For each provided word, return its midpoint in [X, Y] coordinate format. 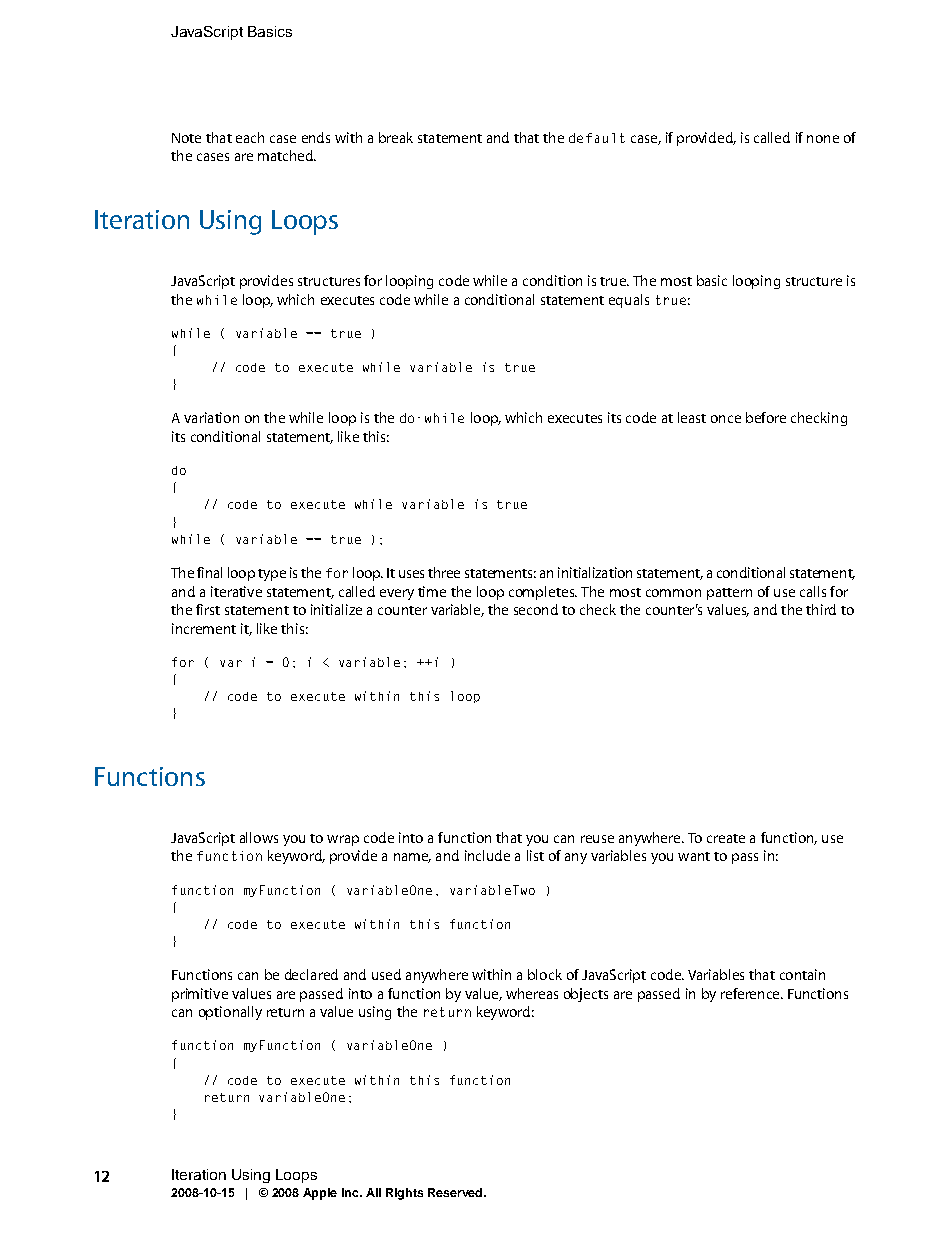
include [487, 855]
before [766, 417]
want [694, 856]
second [536, 609]
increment [204, 628]
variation [211, 417]
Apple [320, 1194]
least [692, 417]
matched [286, 155]
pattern [729, 594]
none [823, 139]
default [597, 138]
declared [311, 974]
